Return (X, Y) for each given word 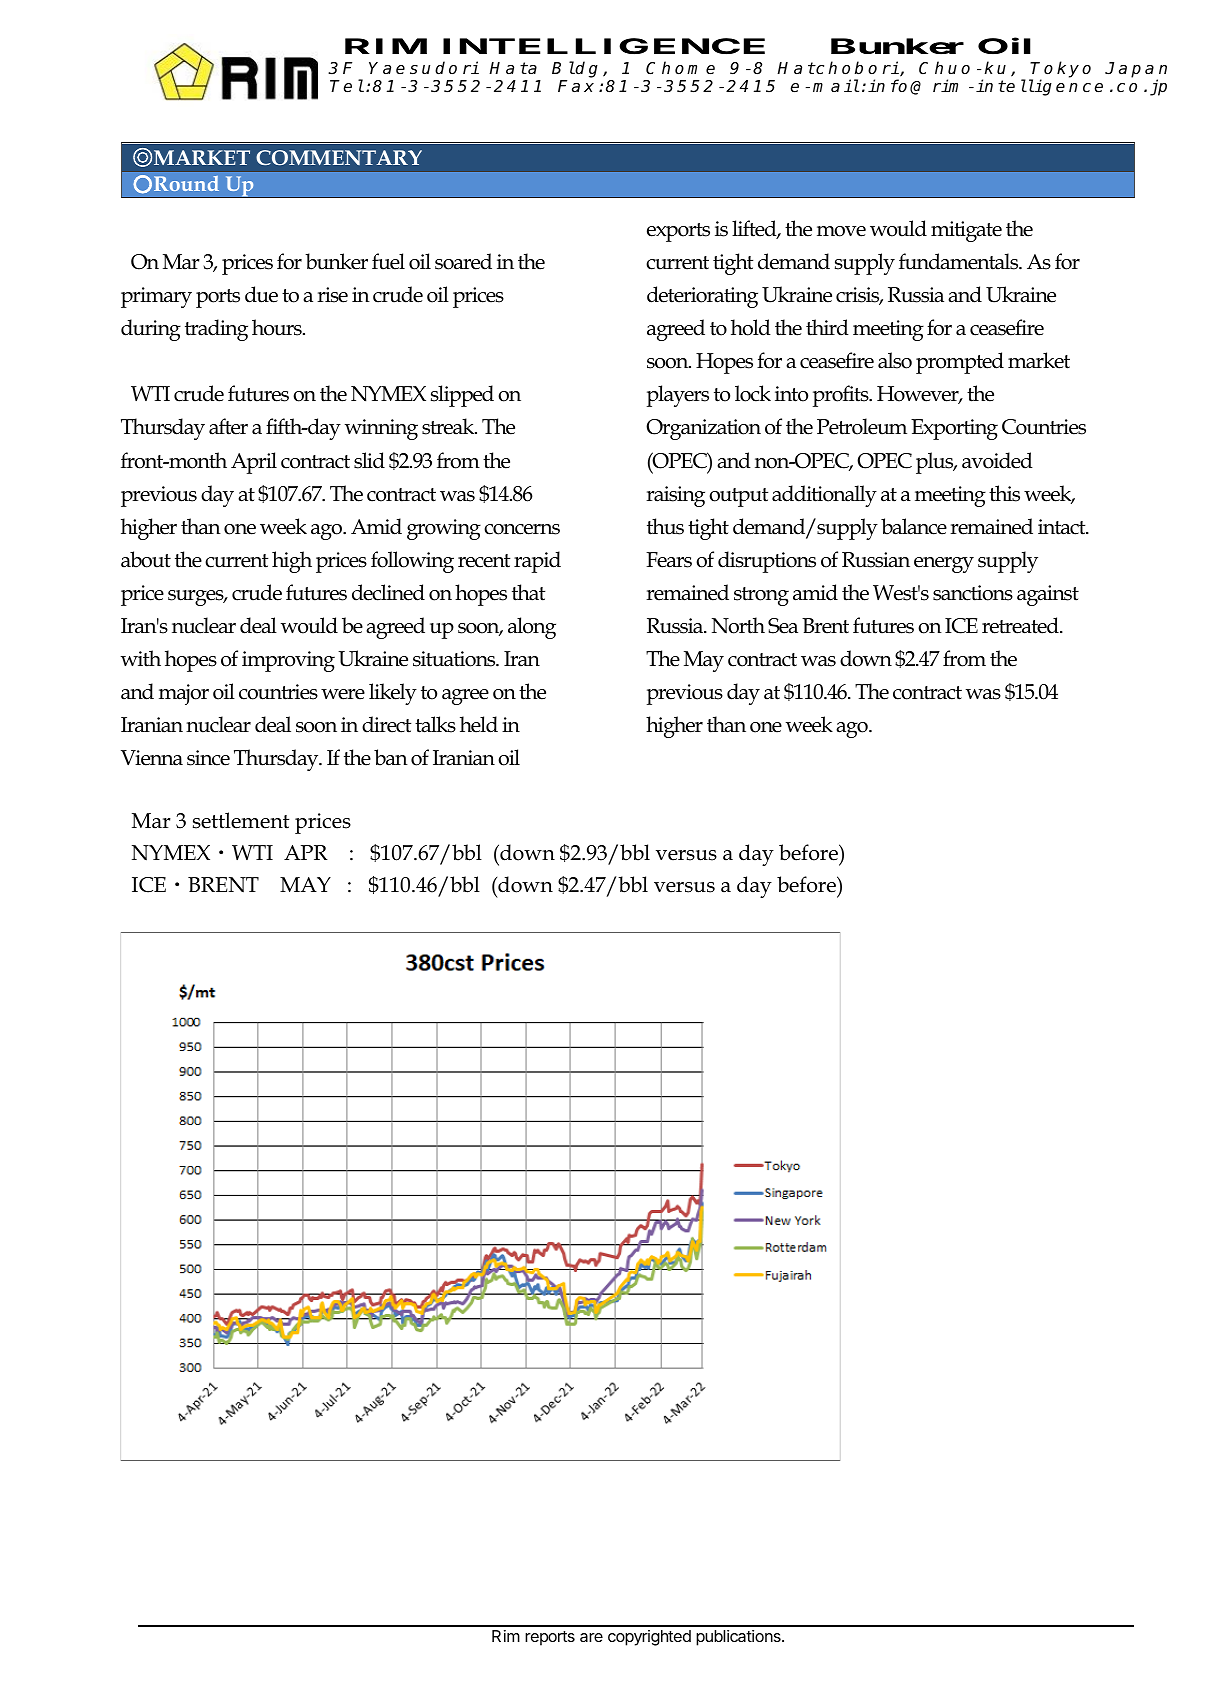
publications (739, 1638)
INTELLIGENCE (604, 46)
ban (391, 757)
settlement (241, 820)
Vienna (152, 758)
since (208, 758)
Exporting (954, 429)
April (254, 463)
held (479, 724)
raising (675, 496)
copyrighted (649, 1638)
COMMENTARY (339, 157)
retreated (1021, 625)
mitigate (966, 231)
